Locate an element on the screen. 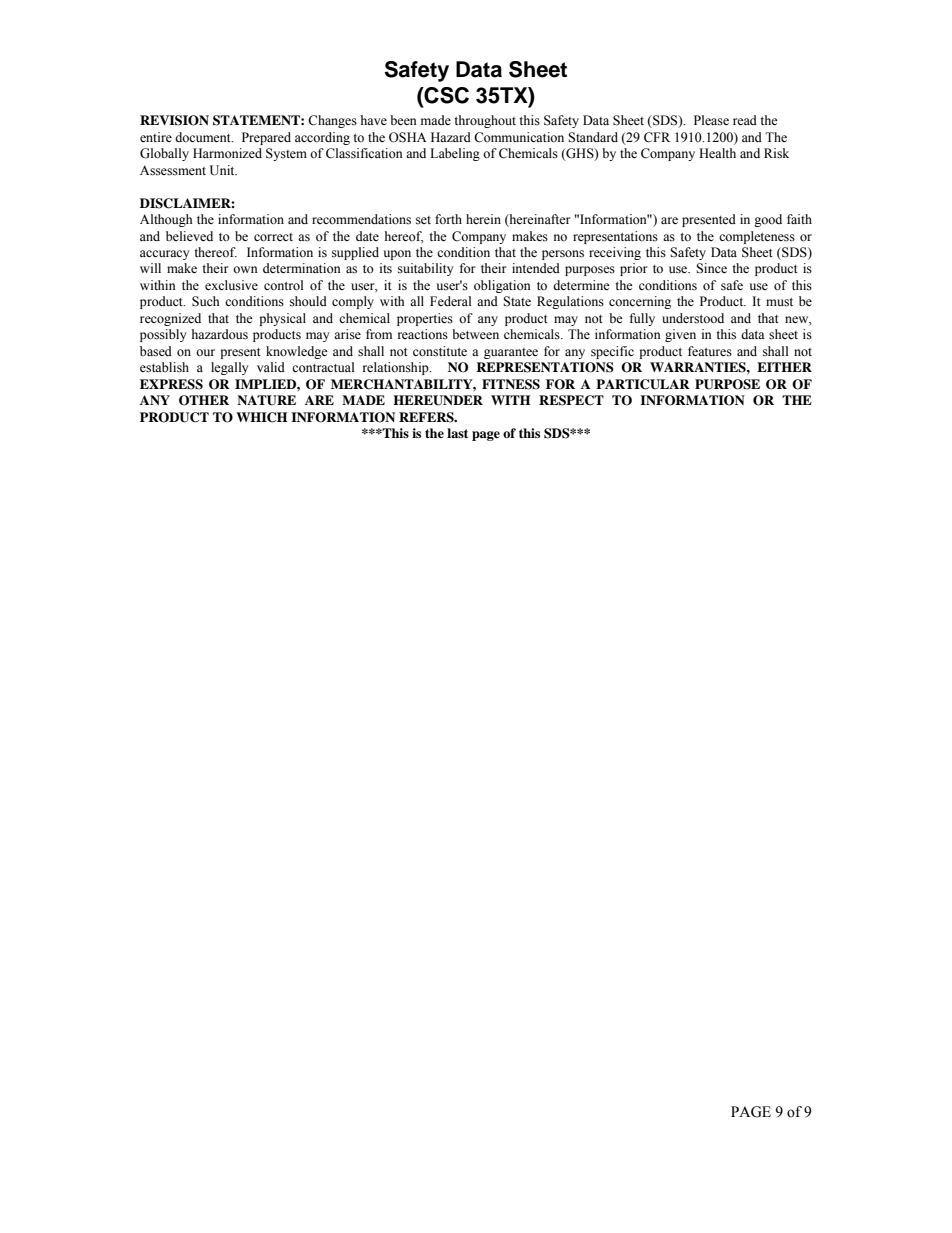 The width and height of the screenshot is (952, 1233). Since is located at coordinates (711, 268).
